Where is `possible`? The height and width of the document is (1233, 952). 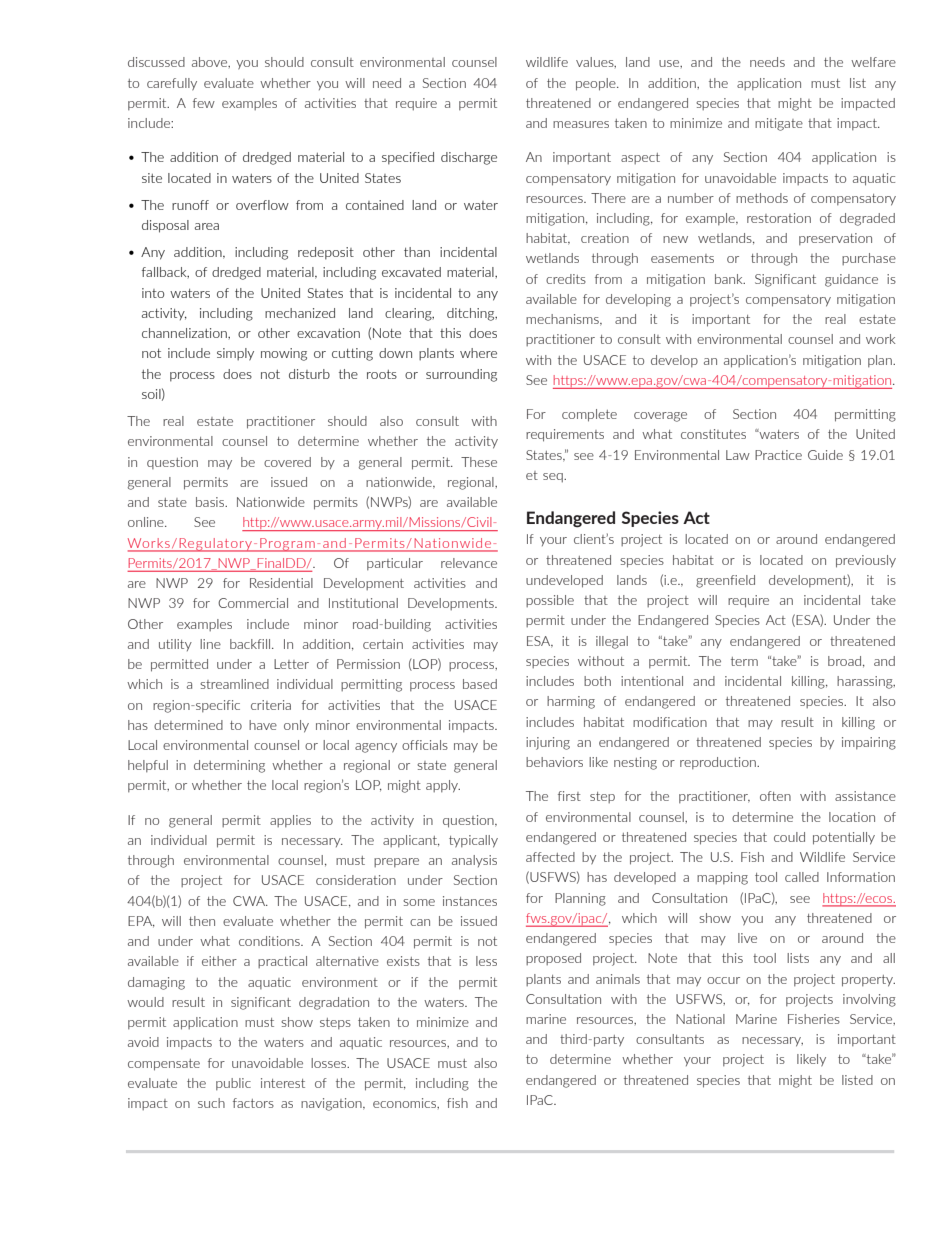
possible is located at coordinates (550, 601).
